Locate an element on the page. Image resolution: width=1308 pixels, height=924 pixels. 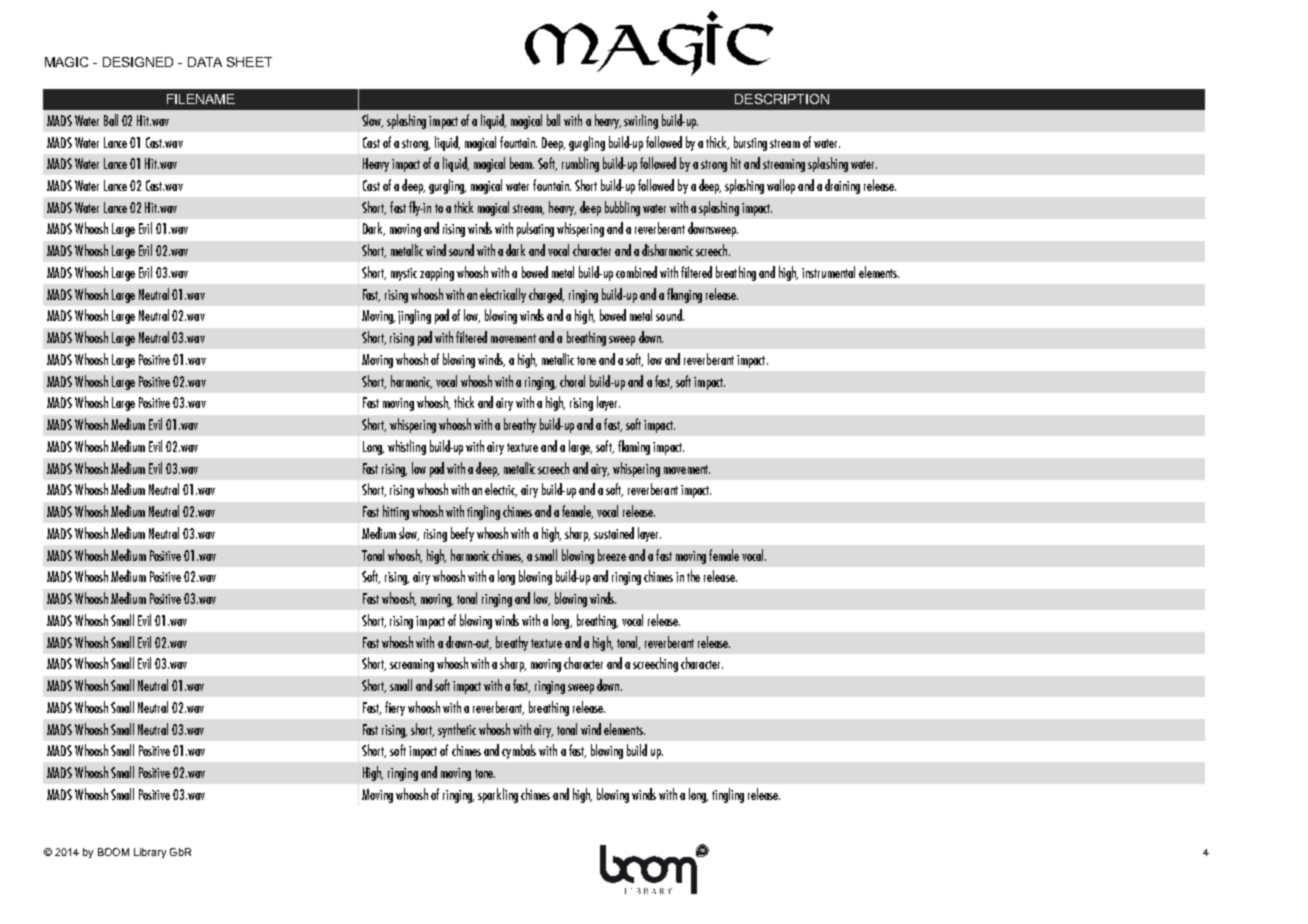
hitting is located at coordinates (396, 512).
